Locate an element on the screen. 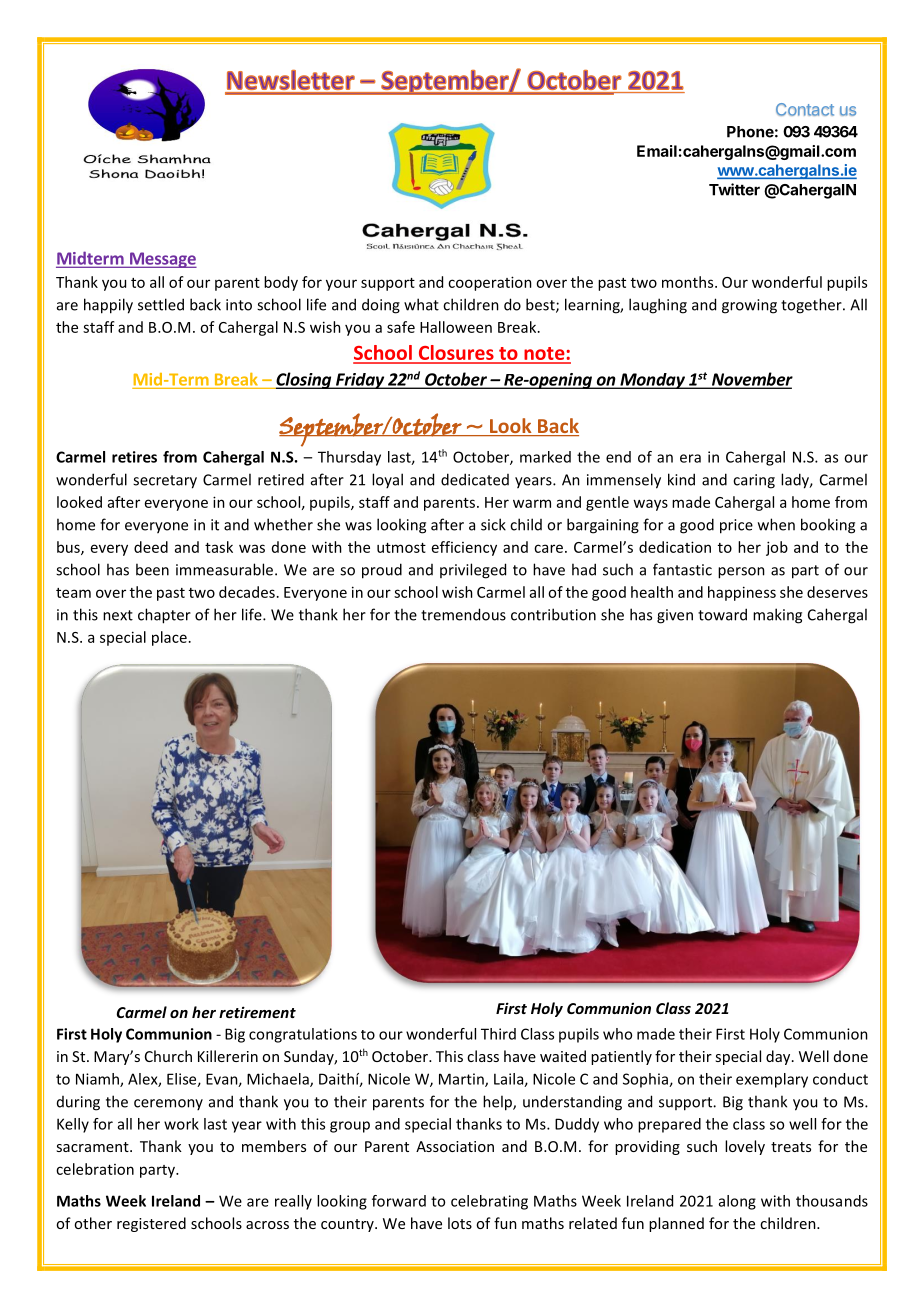  along is located at coordinates (737, 1202).
